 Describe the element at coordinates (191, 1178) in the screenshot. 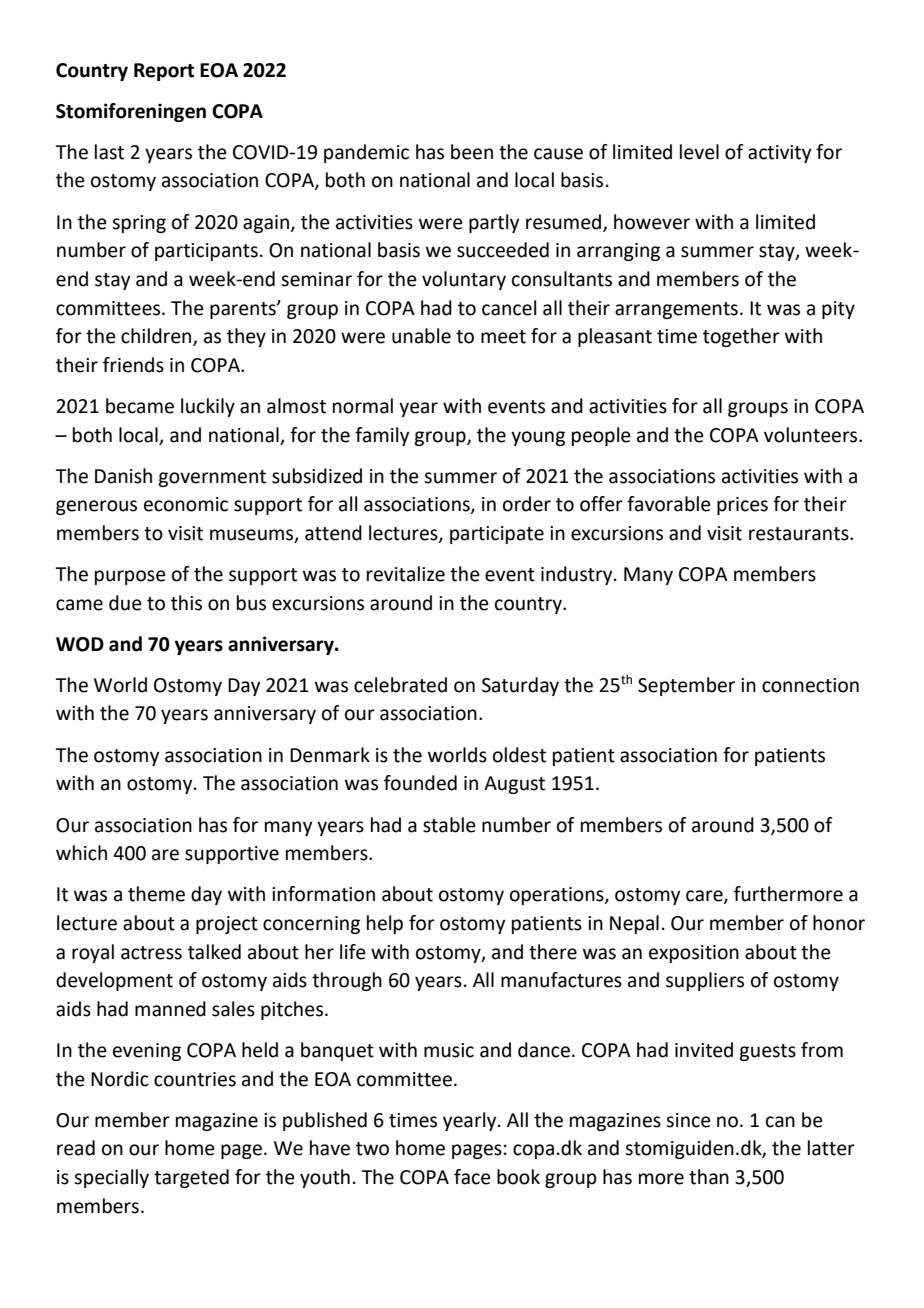

I see `targeted` at that location.
